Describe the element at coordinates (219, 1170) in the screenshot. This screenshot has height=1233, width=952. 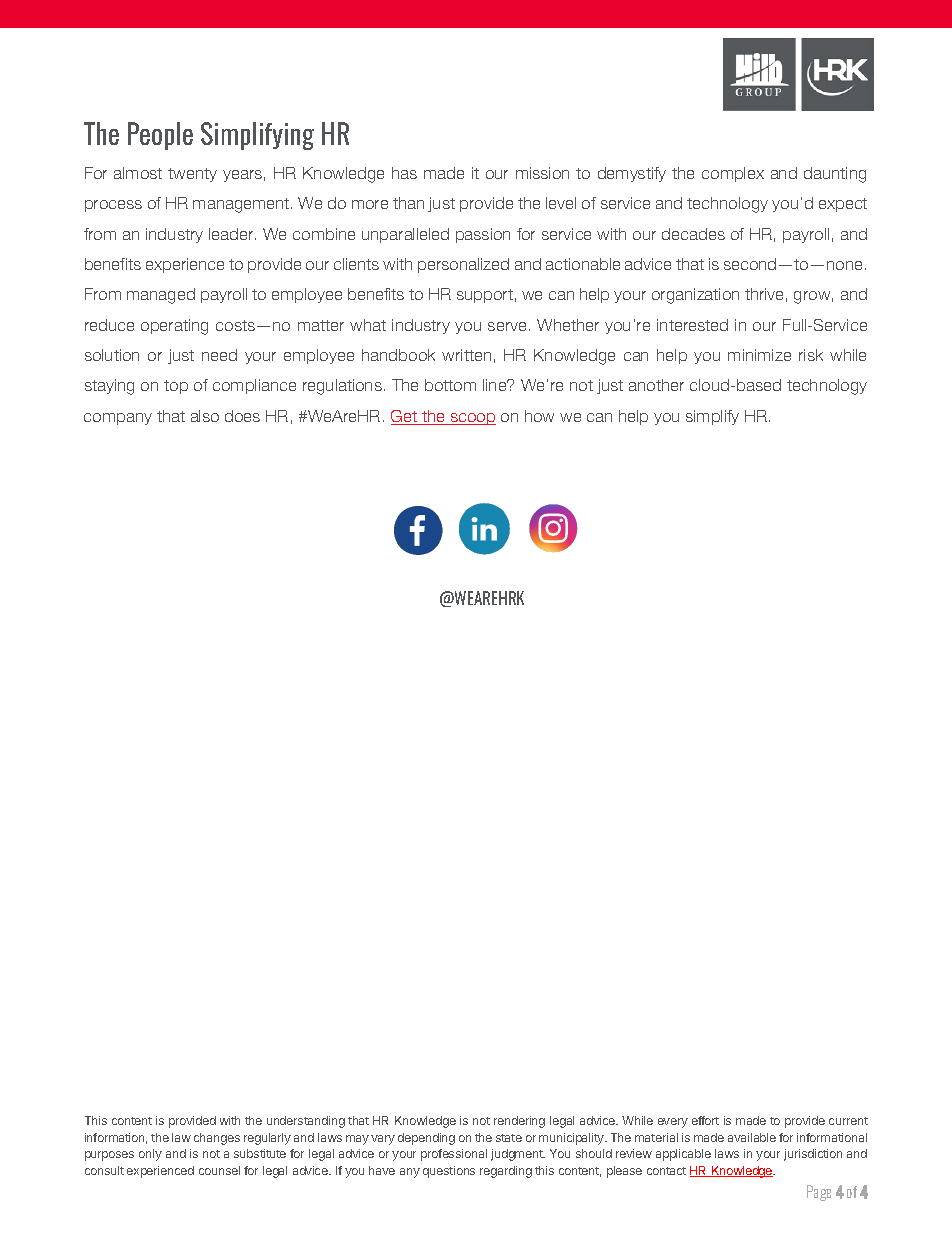
I see `counsel` at that location.
